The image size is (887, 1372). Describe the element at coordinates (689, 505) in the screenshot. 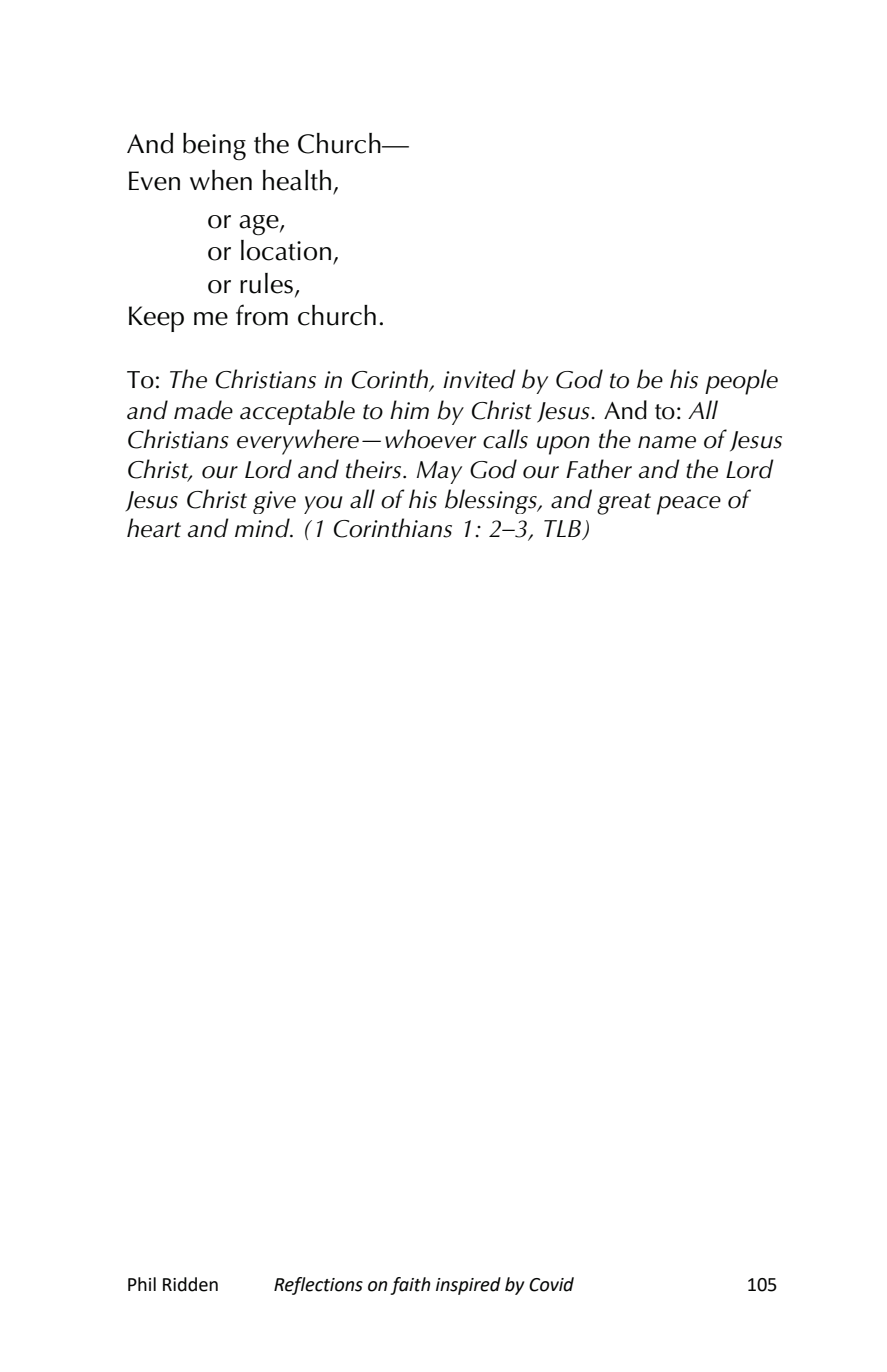

I see `peace` at that location.
